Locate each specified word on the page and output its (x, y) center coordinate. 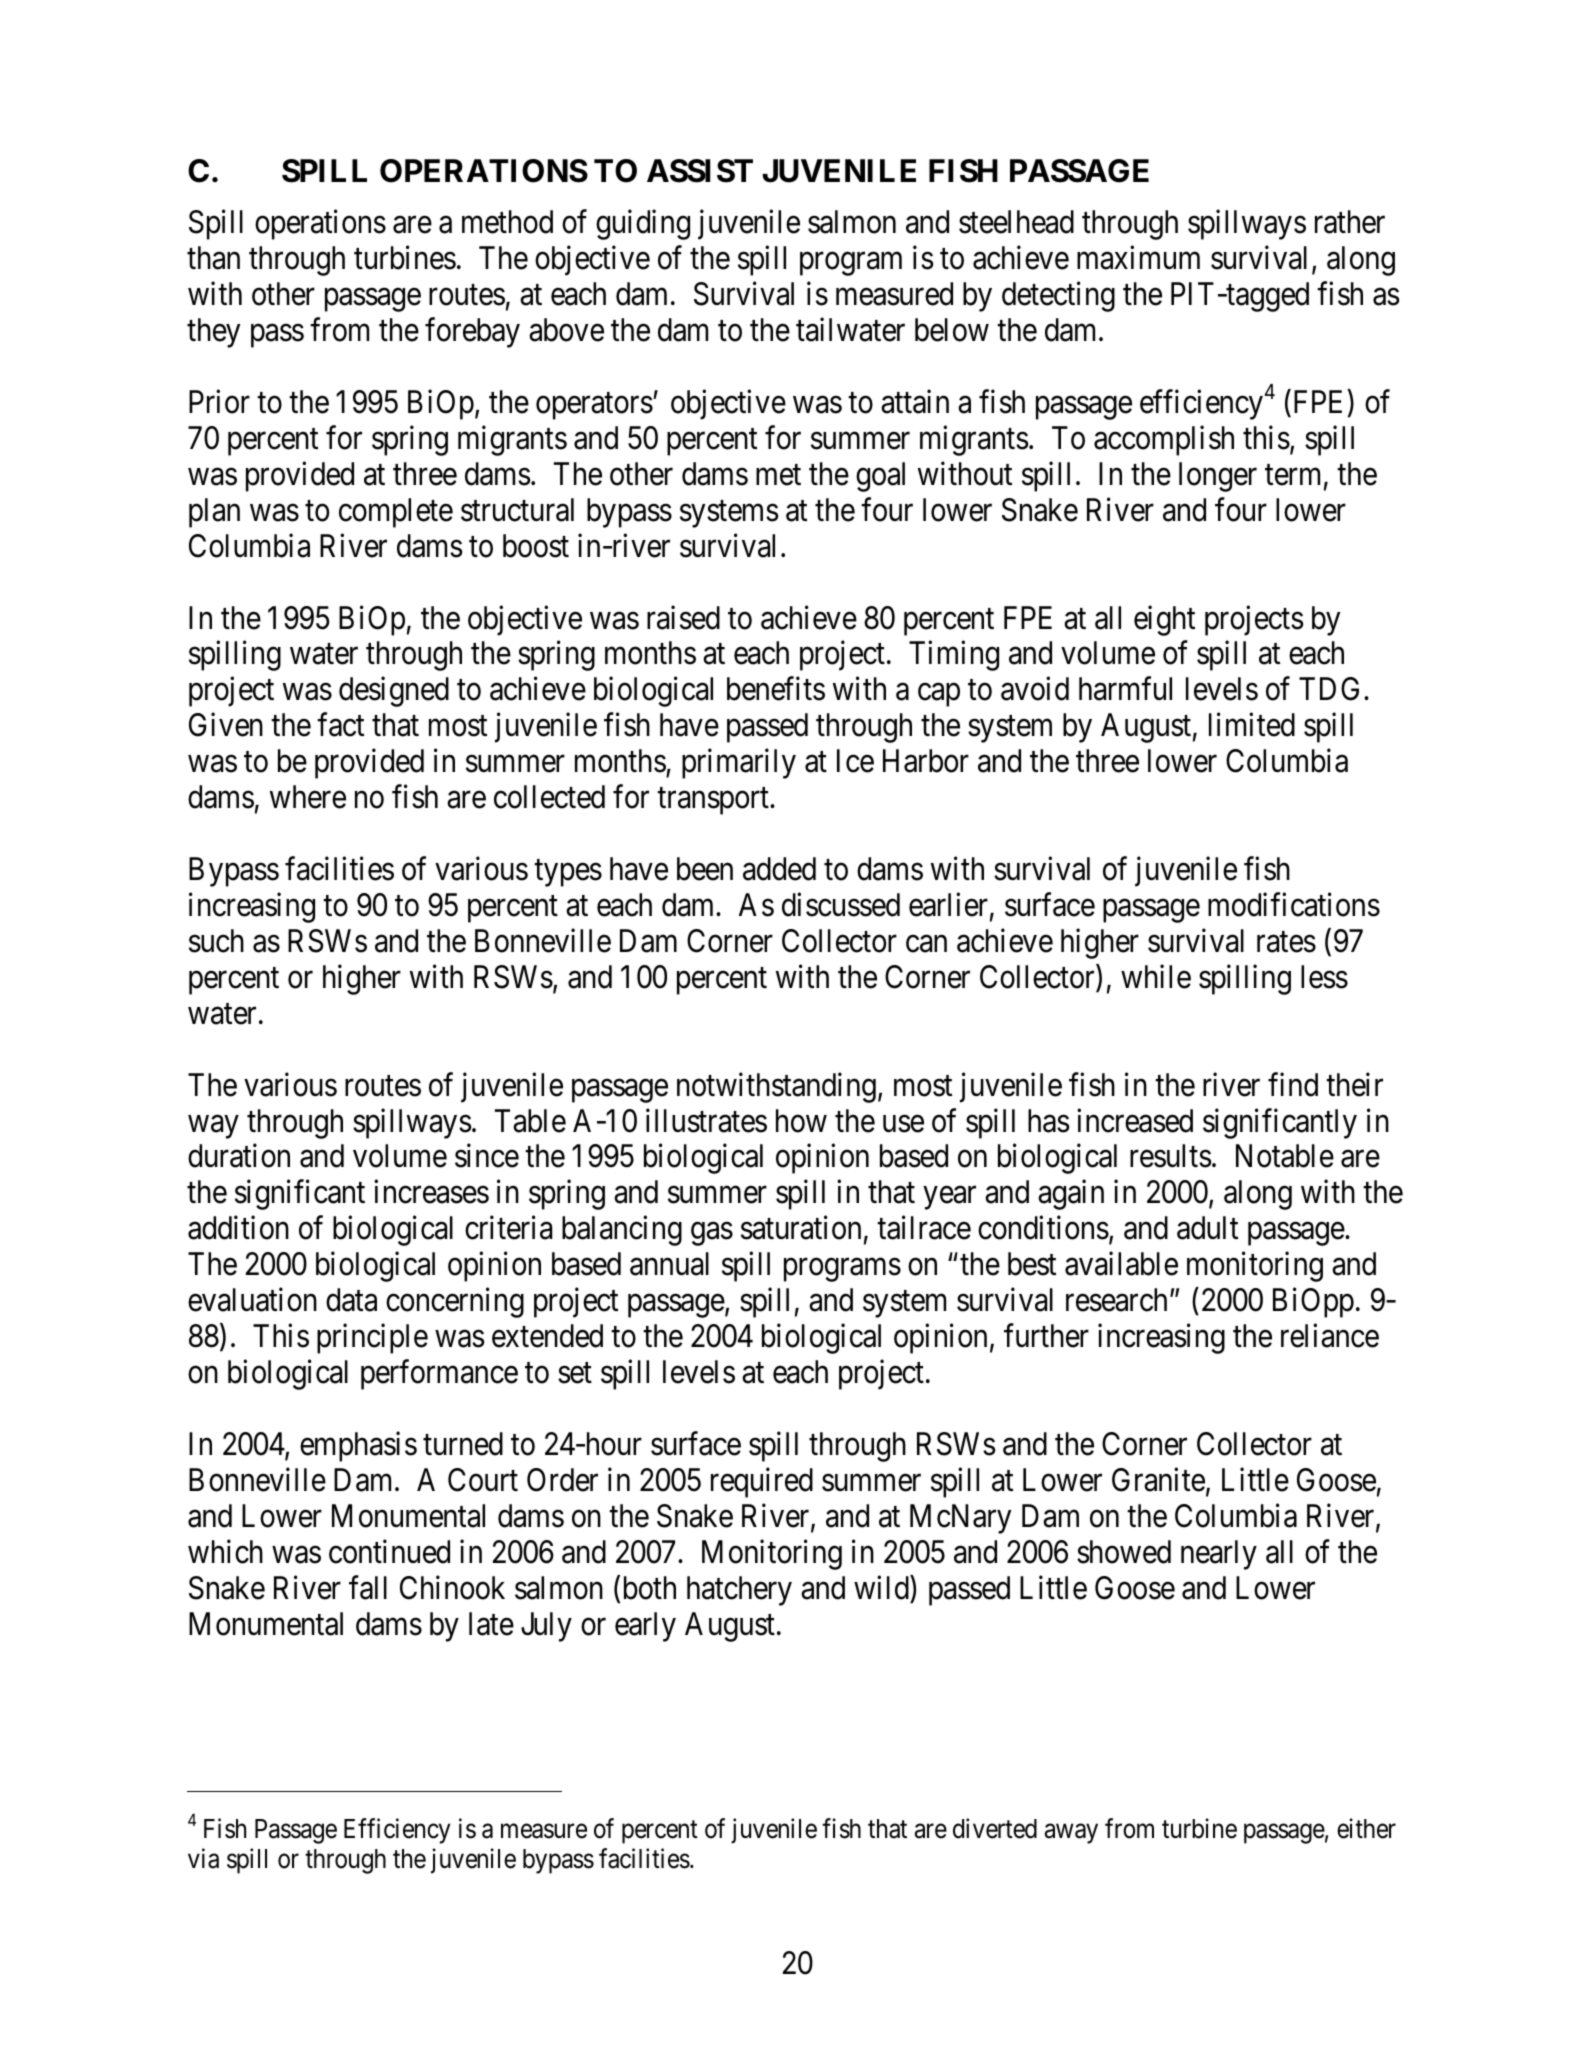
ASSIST (700, 171)
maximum (1138, 258)
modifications (1294, 905)
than (213, 258)
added (779, 869)
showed (1124, 1552)
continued (389, 1551)
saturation (801, 1228)
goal (880, 477)
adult (1207, 1228)
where (308, 797)
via (203, 1858)
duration (239, 1156)
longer (1218, 477)
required (762, 1483)
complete (396, 513)
